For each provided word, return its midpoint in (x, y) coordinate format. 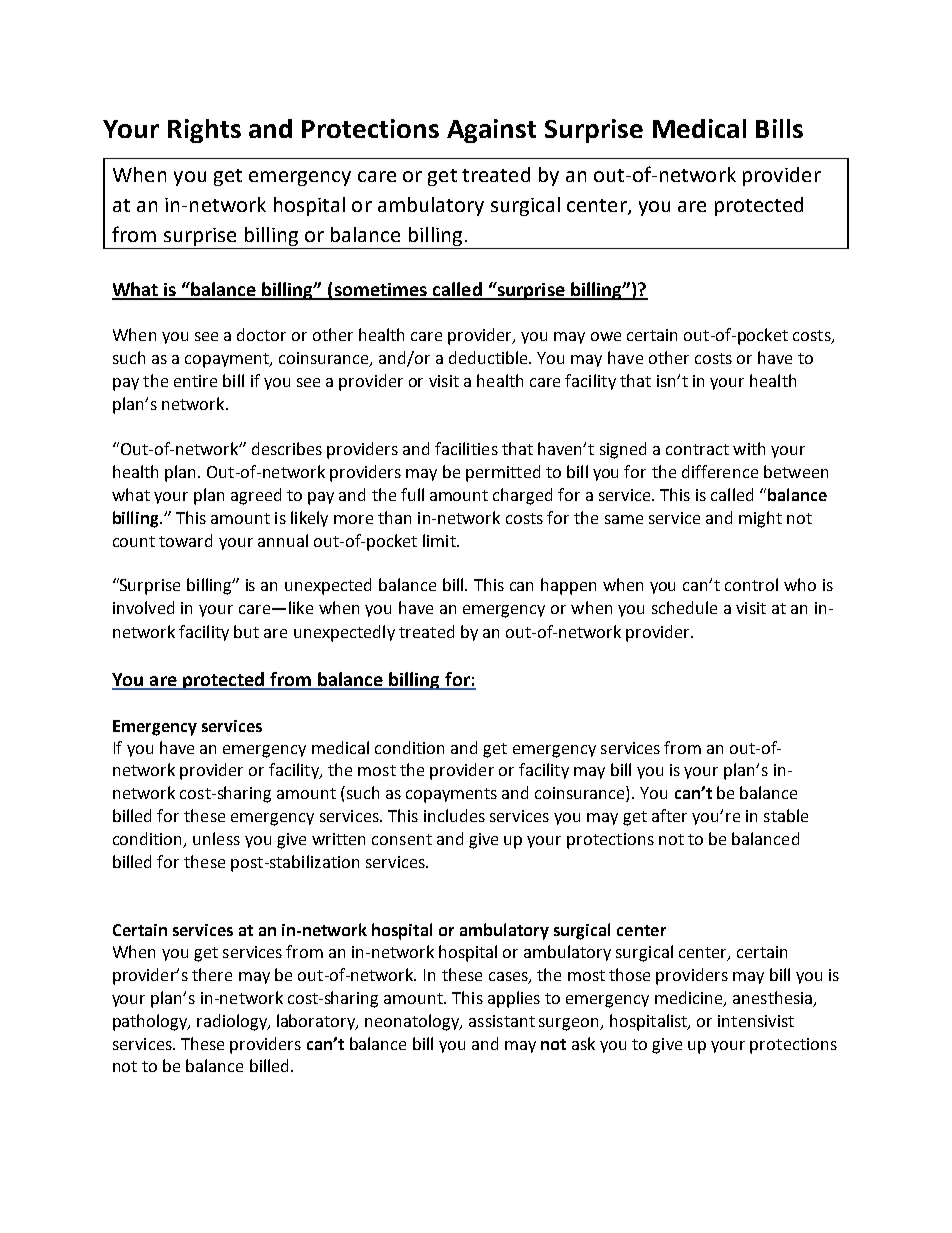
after (669, 815)
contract (697, 449)
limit (440, 540)
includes (454, 815)
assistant (502, 1021)
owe (606, 336)
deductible (489, 357)
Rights (204, 131)
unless (216, 838)
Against (491, 131)
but (246, 631)
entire (195, 381)
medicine (690, 999)
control (751, 584)
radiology (233, 1022)
